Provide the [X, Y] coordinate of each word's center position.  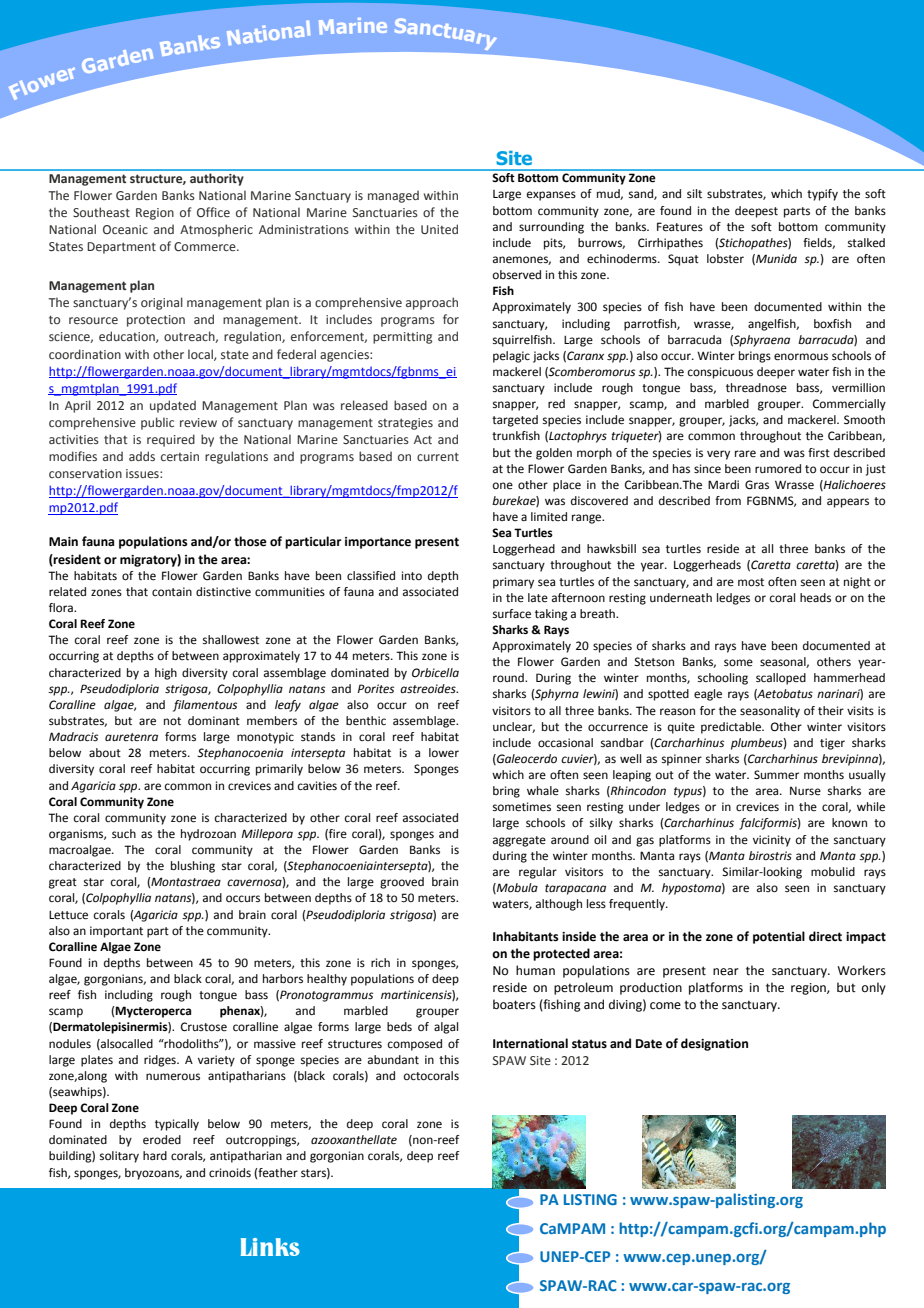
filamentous [205, 706]
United [439, 229]
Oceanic [125, 229]
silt [694, 193]
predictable [732, 728]
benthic [366, 721]
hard [155, 1155]
